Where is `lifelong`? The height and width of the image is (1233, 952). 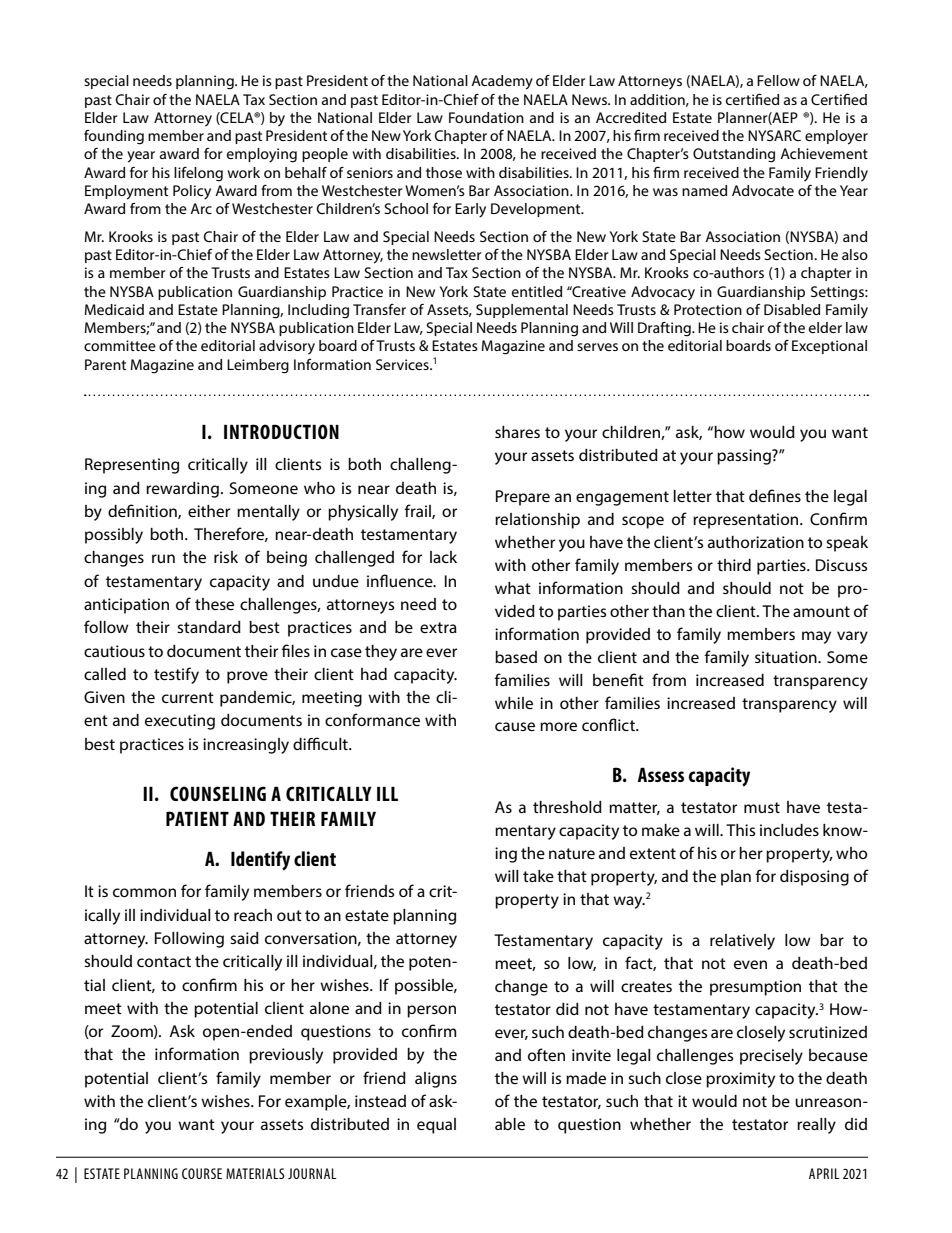
lifelong is located at coordinates (198, 174).
